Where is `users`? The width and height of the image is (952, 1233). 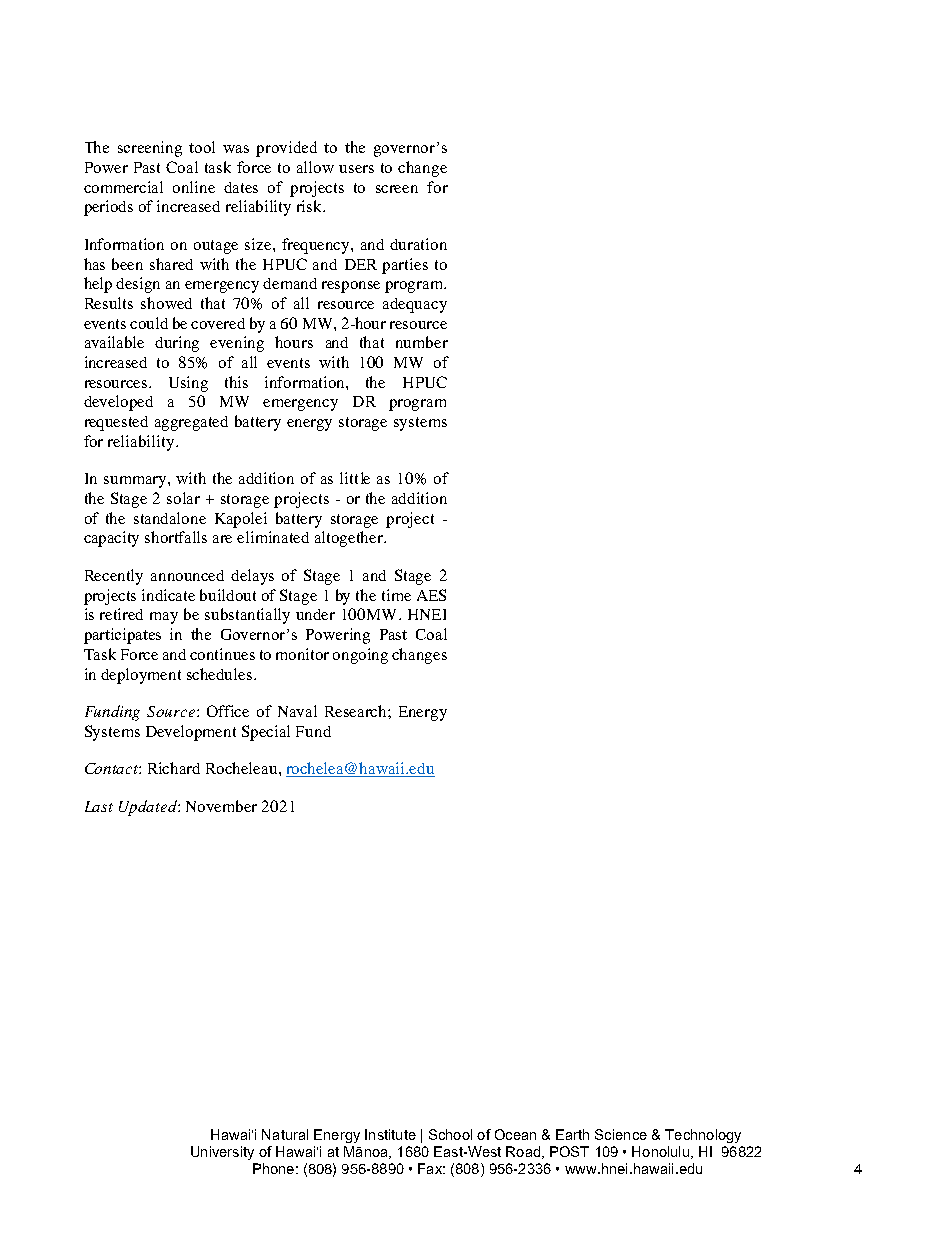 users is located at coordinates (356, 169).
